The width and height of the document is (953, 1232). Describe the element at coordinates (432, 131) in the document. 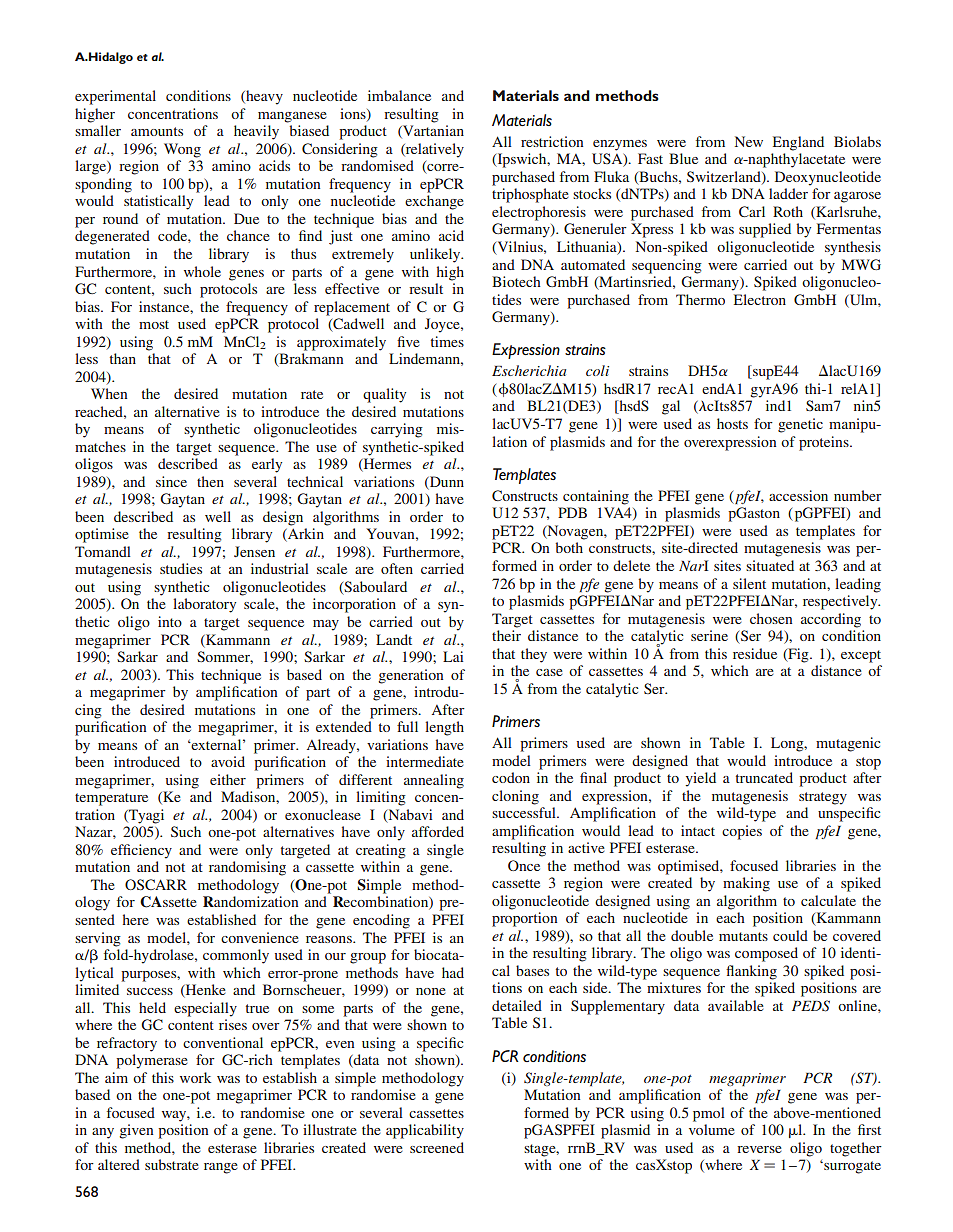

I see `Vartanian` at that location.
